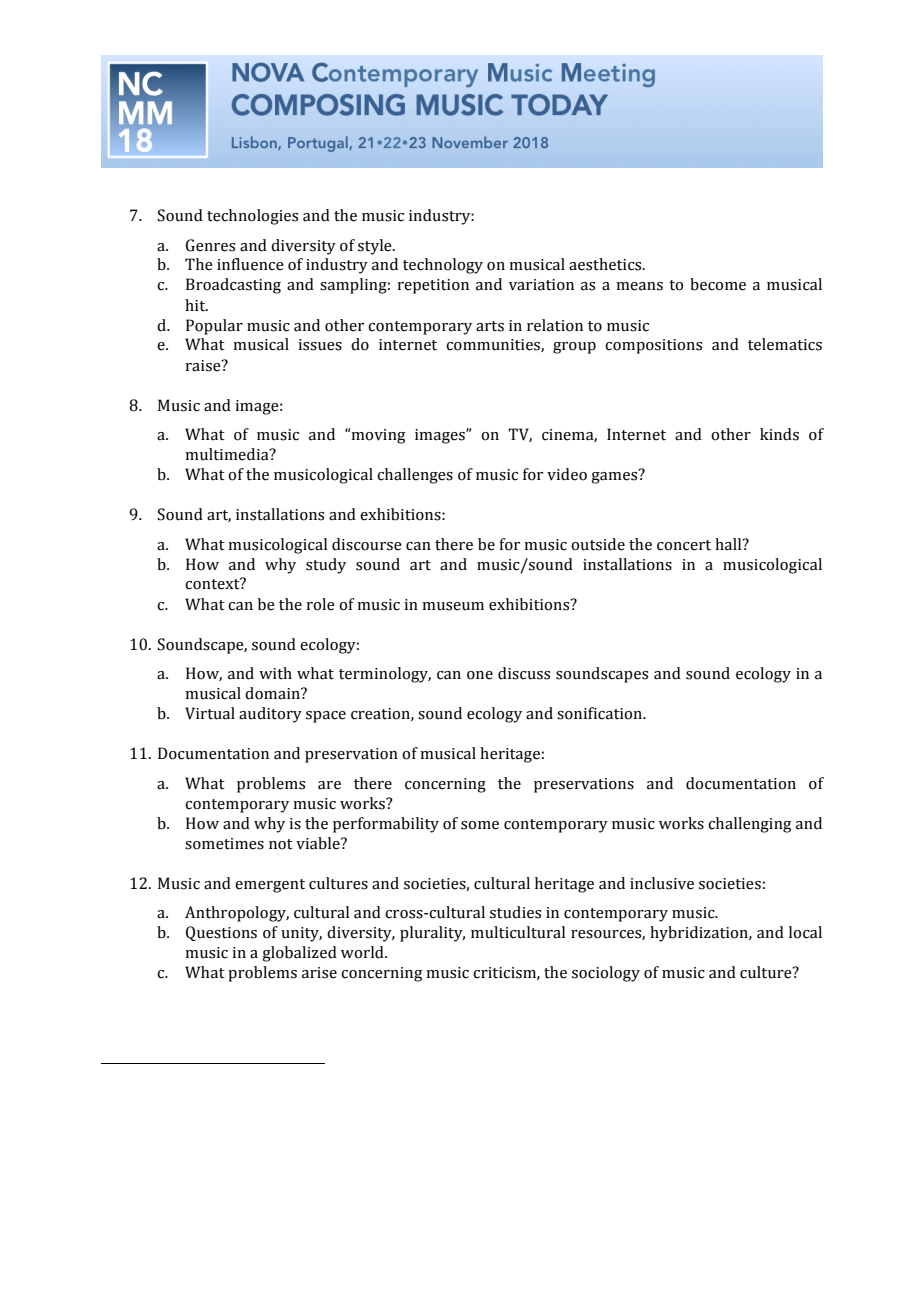 The image size is (924, 1308). Describe the element at coordinates (228, 454) in the screenshot. I see `multimedia` at that location.
